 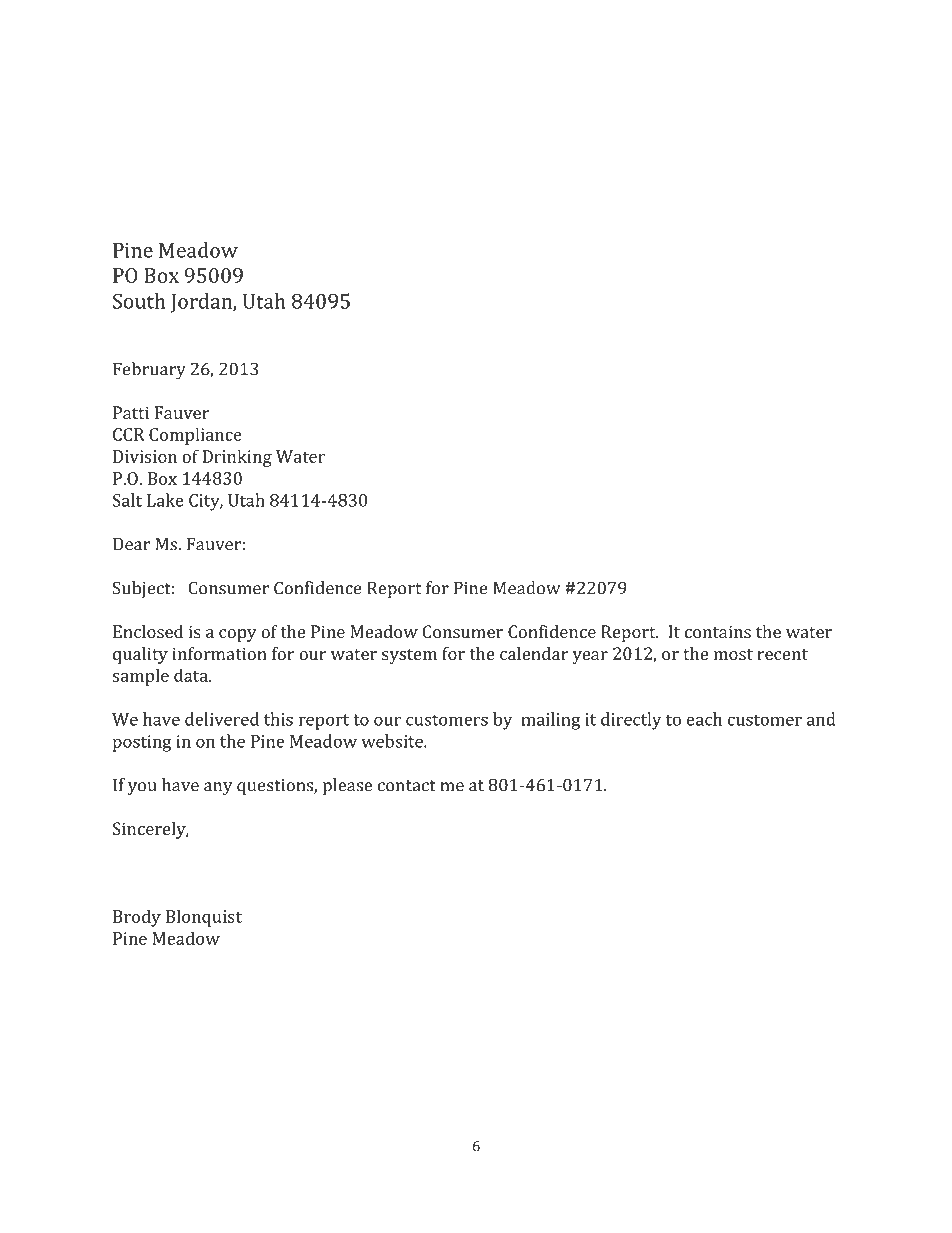 What do you see at coordinates (218, 789) in the screenshot?
I see `any` at bounding box center [218, 789].
